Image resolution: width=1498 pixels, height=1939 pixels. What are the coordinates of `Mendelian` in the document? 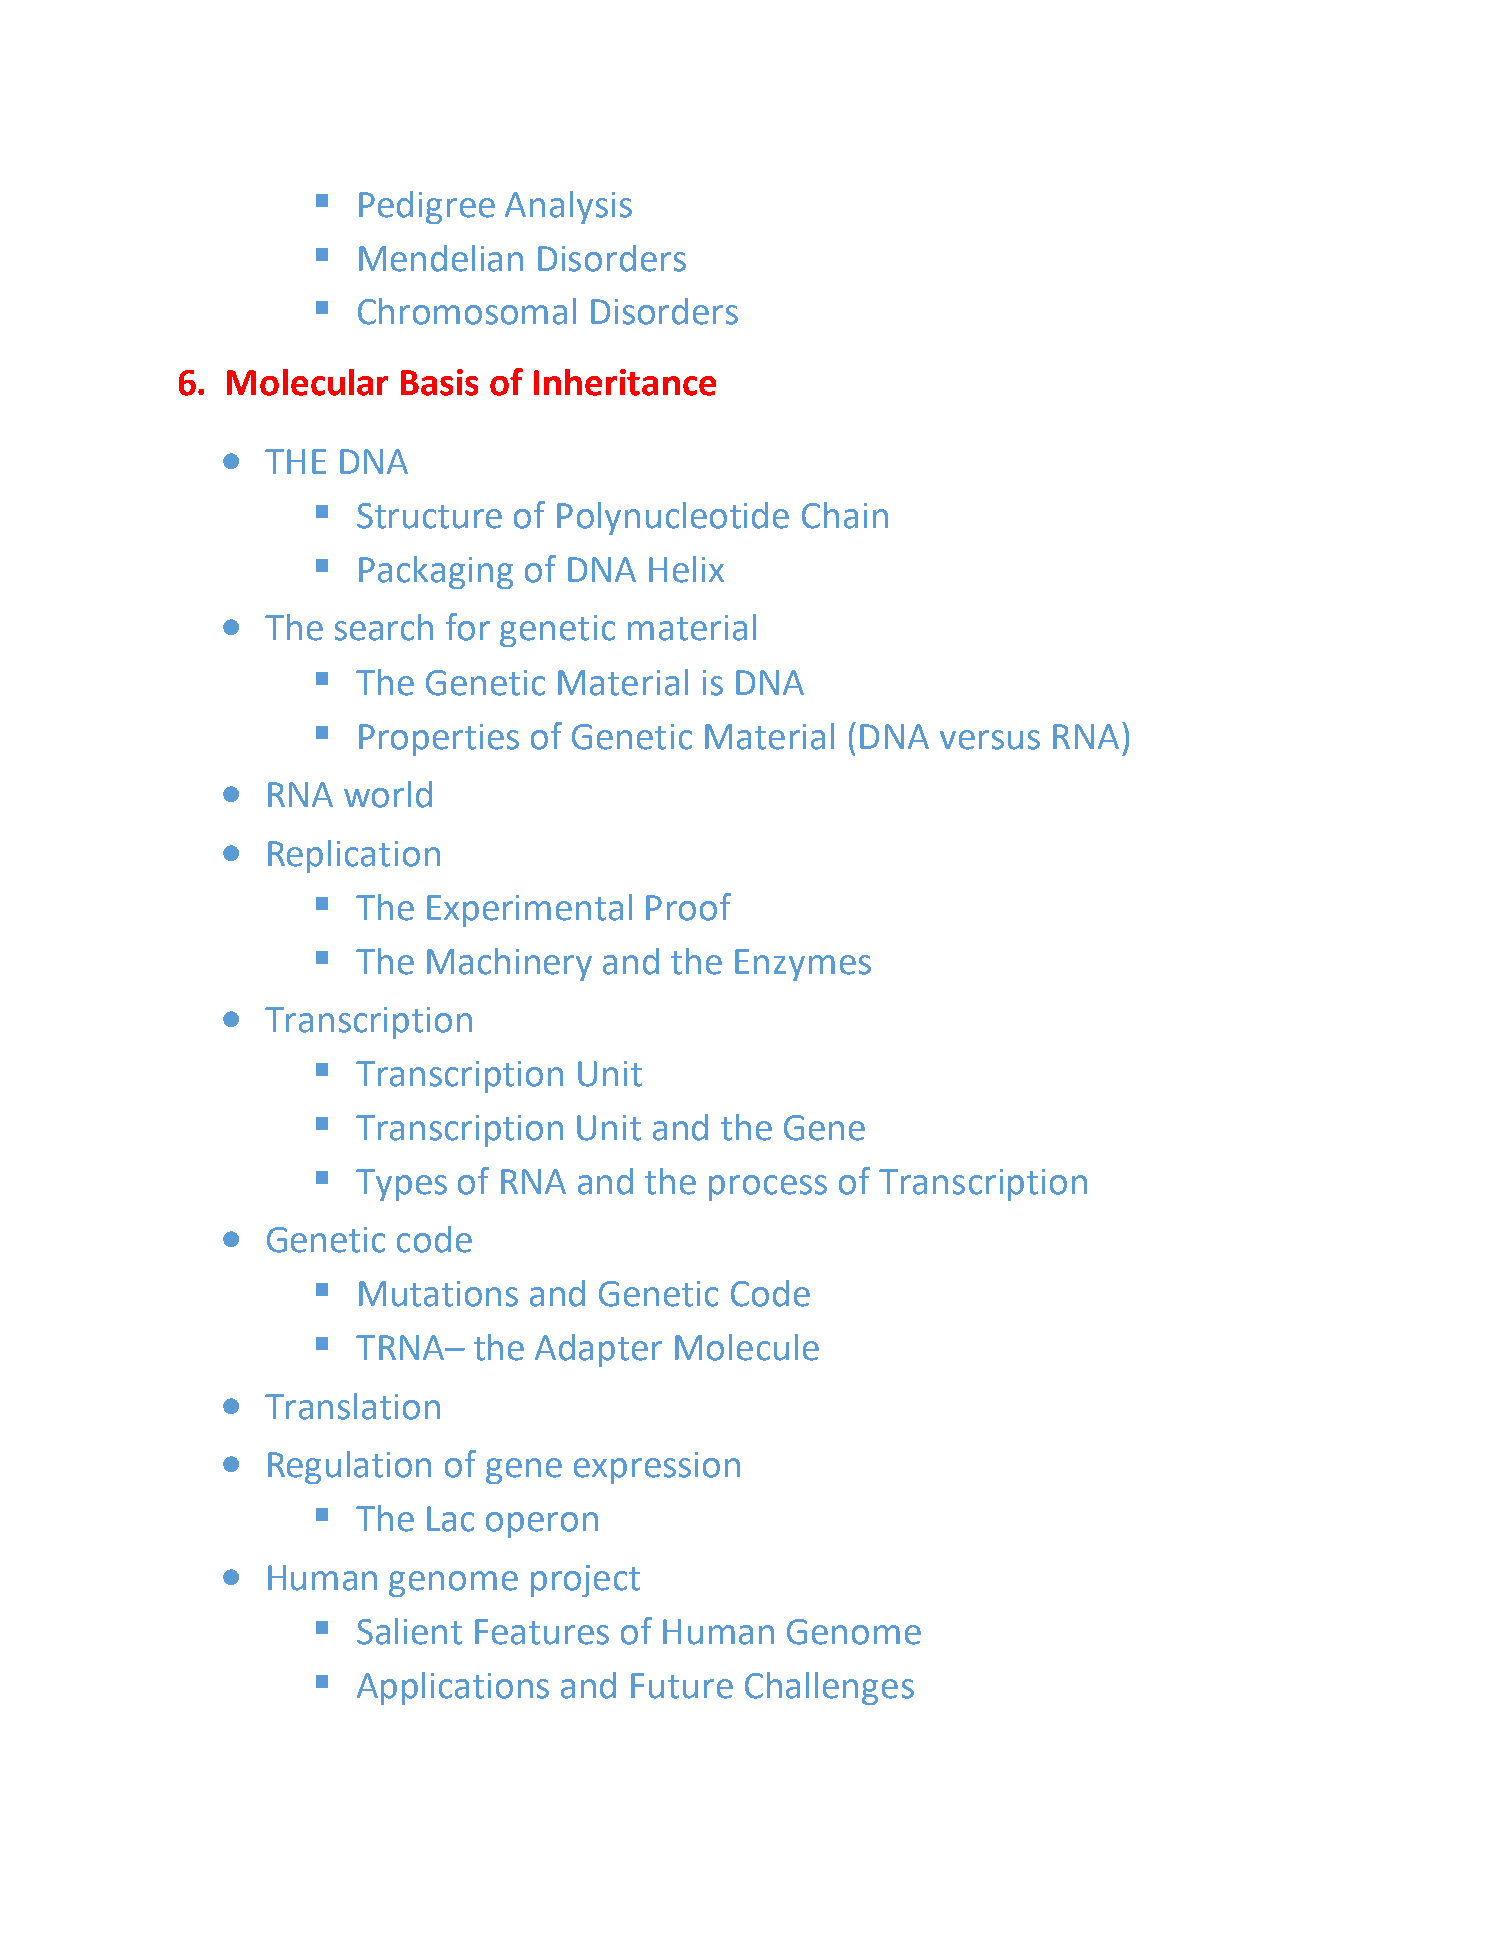 It's located at (441, 258).
